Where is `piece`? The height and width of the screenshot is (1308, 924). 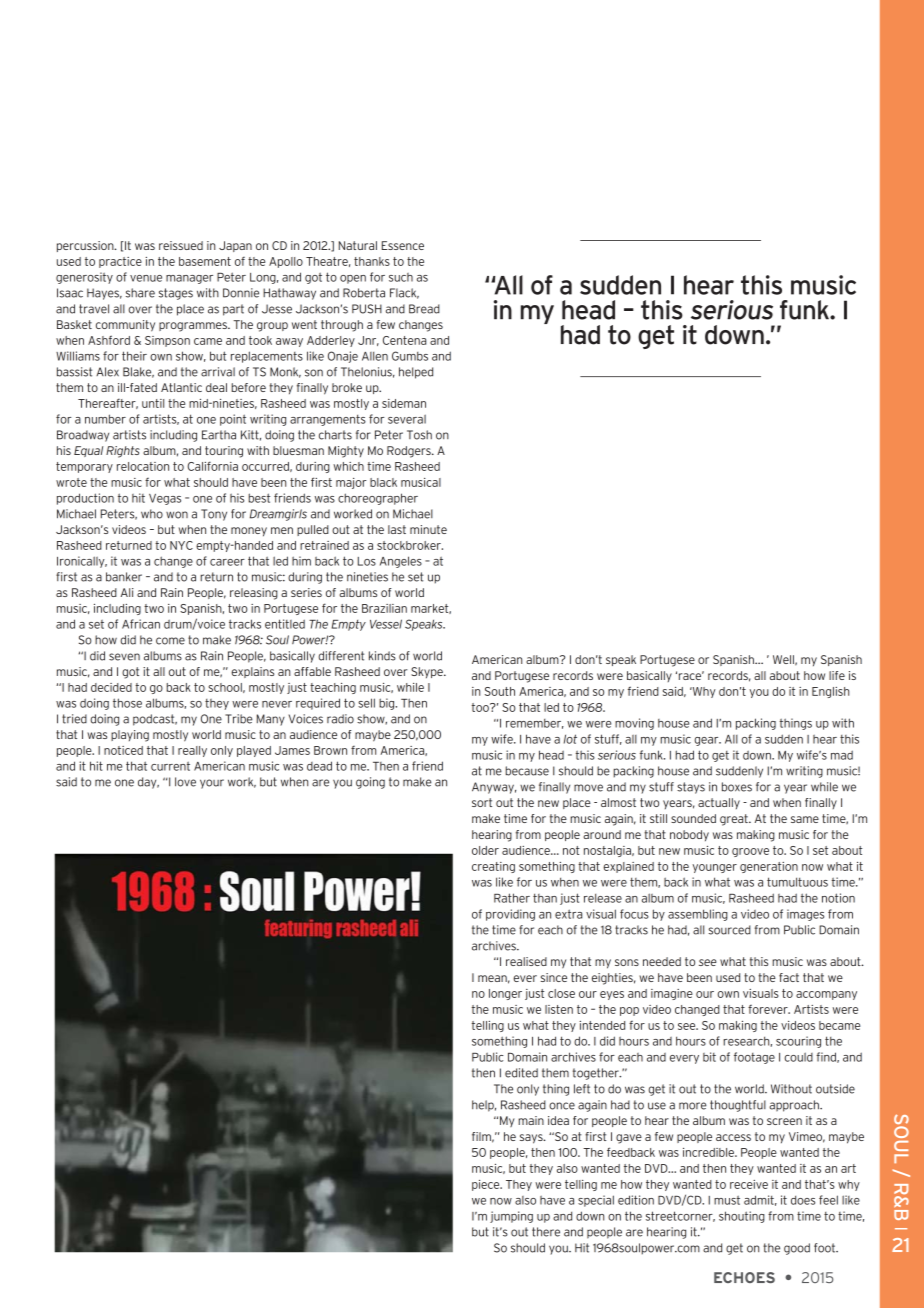 piece is located at coordinates (487, 1185).
